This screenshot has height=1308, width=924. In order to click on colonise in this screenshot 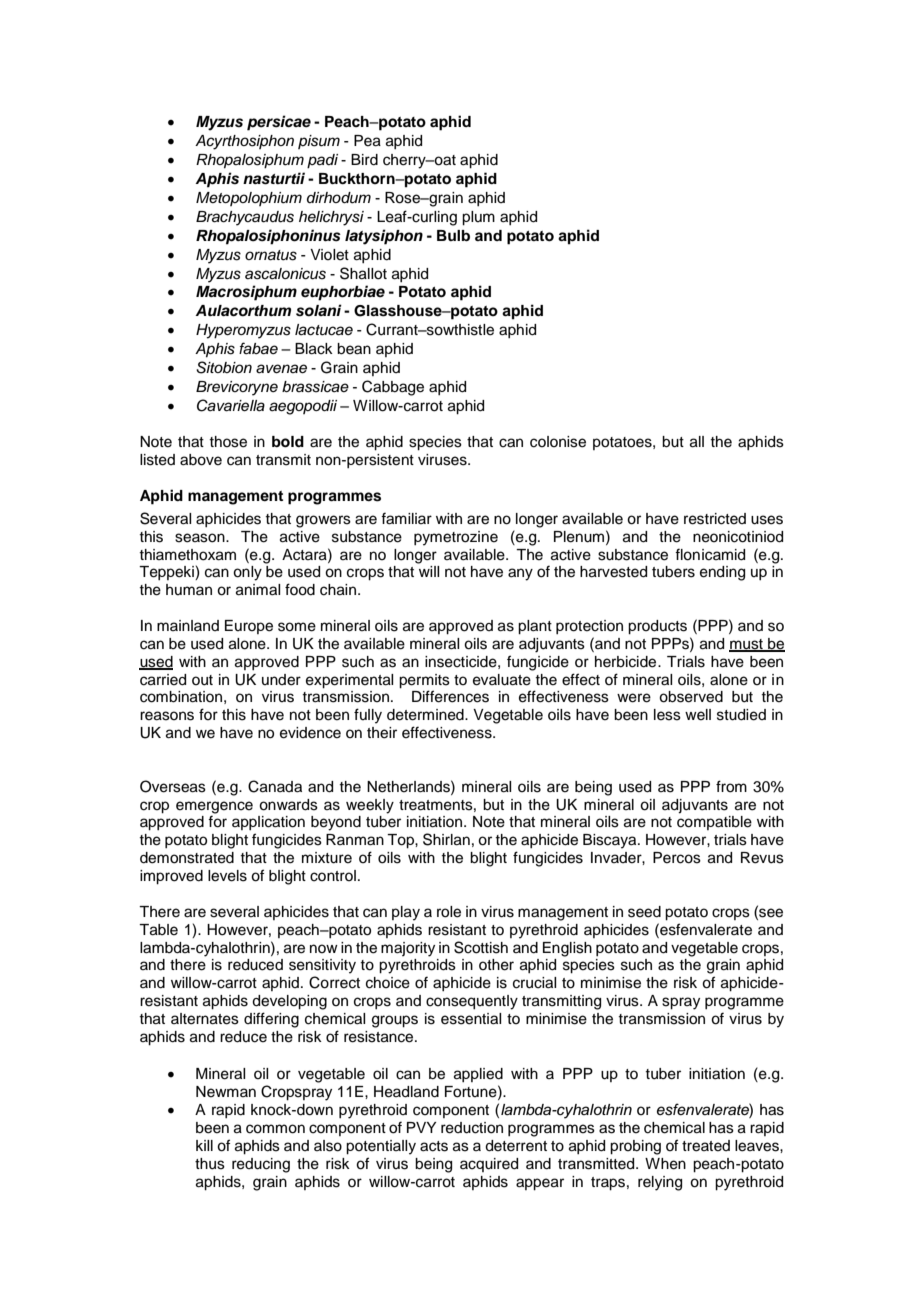, I will do `click(558, 442)`.
